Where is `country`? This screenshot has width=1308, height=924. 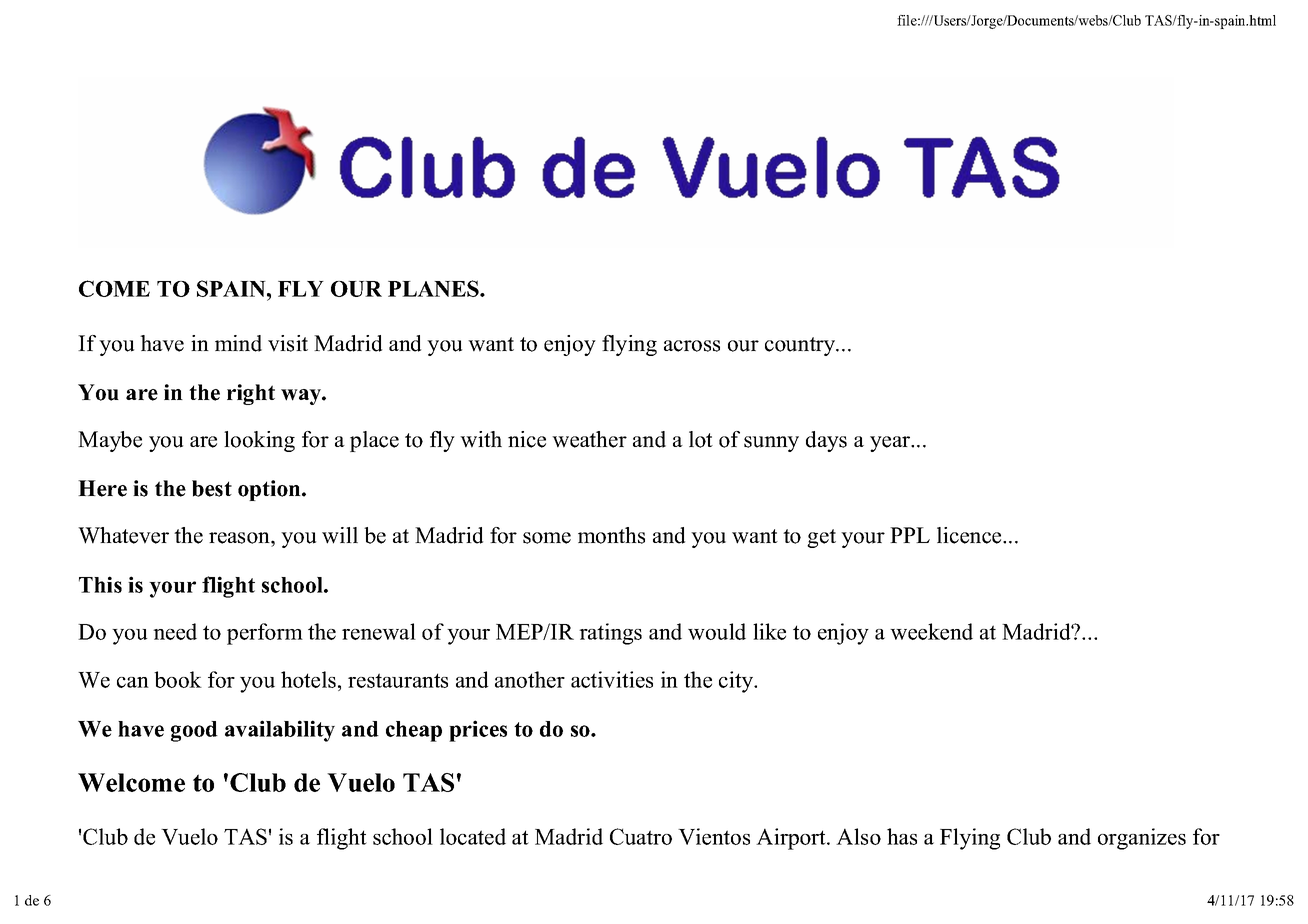 country is located at coordinates (801, 346).
